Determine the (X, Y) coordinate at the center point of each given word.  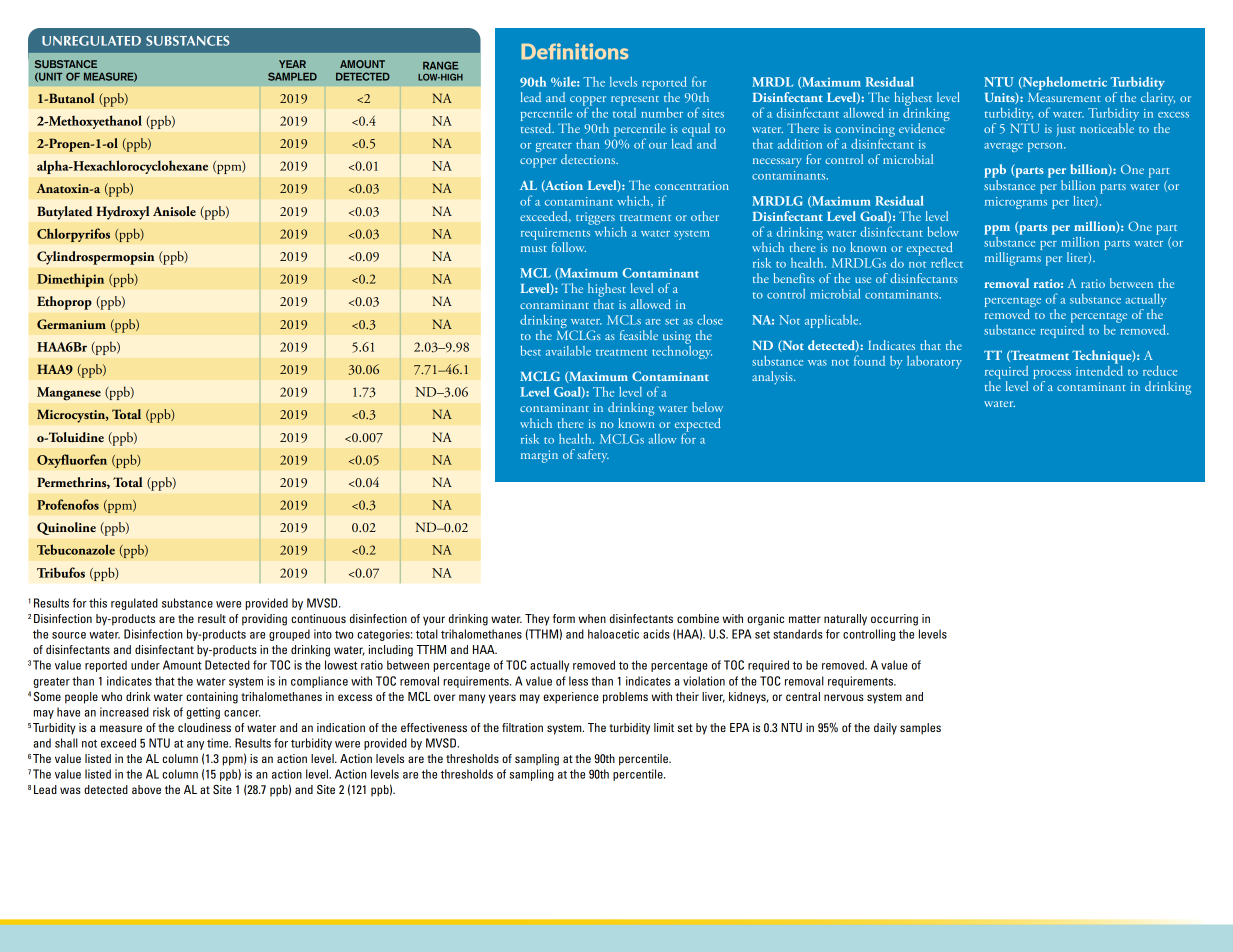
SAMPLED (292, 76)
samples (920, 729)
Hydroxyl (123, 213)
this (98, 603)
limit (664, 727)
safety (593, 456)
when (592, 618)
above (146, 789)
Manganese (69, 393)
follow (569, 247)
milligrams (1013, 259)
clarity (1158, 97)
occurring (894, 620)
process (1052, 376)
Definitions (574, 51)
